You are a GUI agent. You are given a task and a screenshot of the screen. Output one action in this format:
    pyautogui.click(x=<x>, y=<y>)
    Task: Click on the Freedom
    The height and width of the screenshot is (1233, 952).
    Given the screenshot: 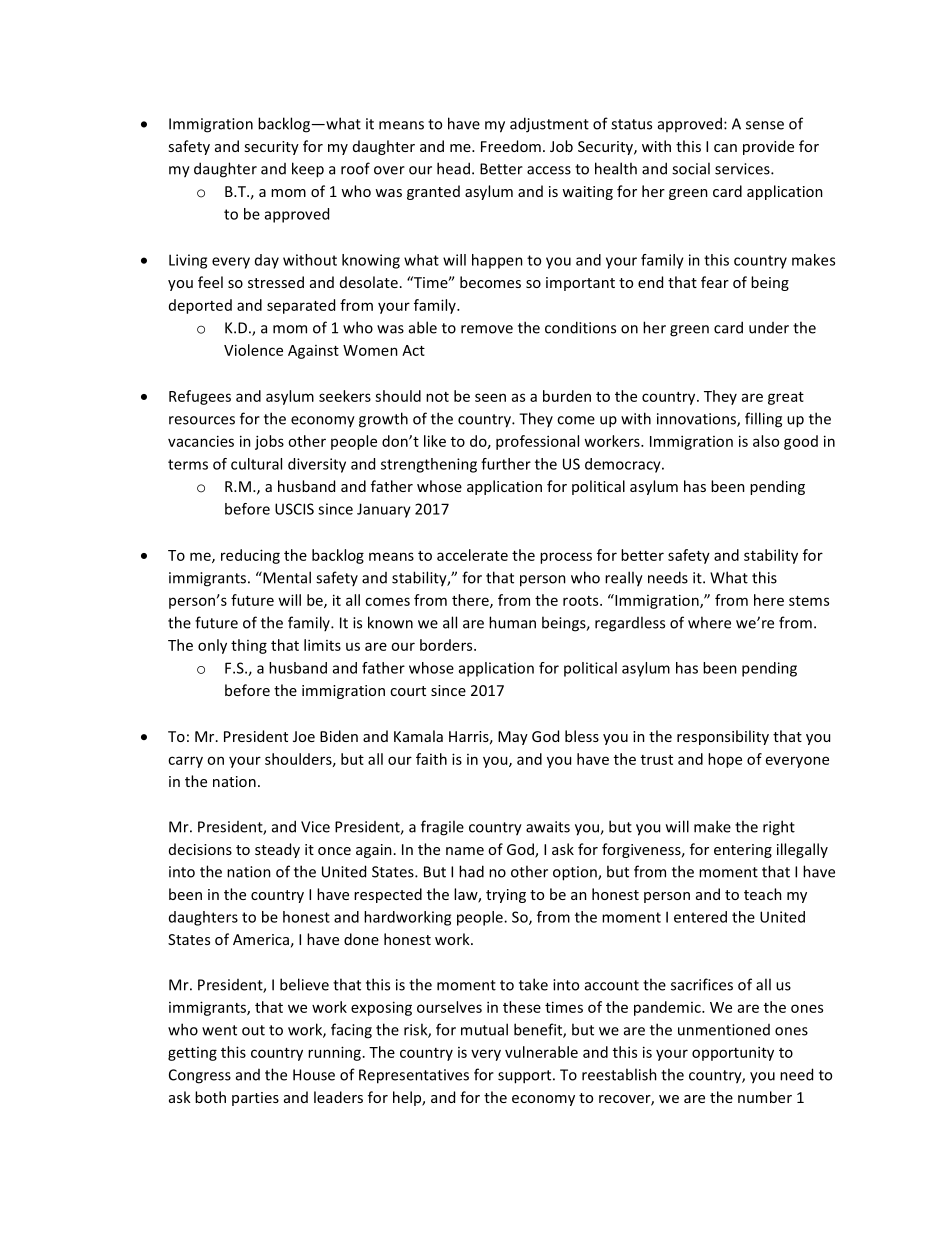 What is the action you would take?
    pyautogui.click(x=511, y=146)
